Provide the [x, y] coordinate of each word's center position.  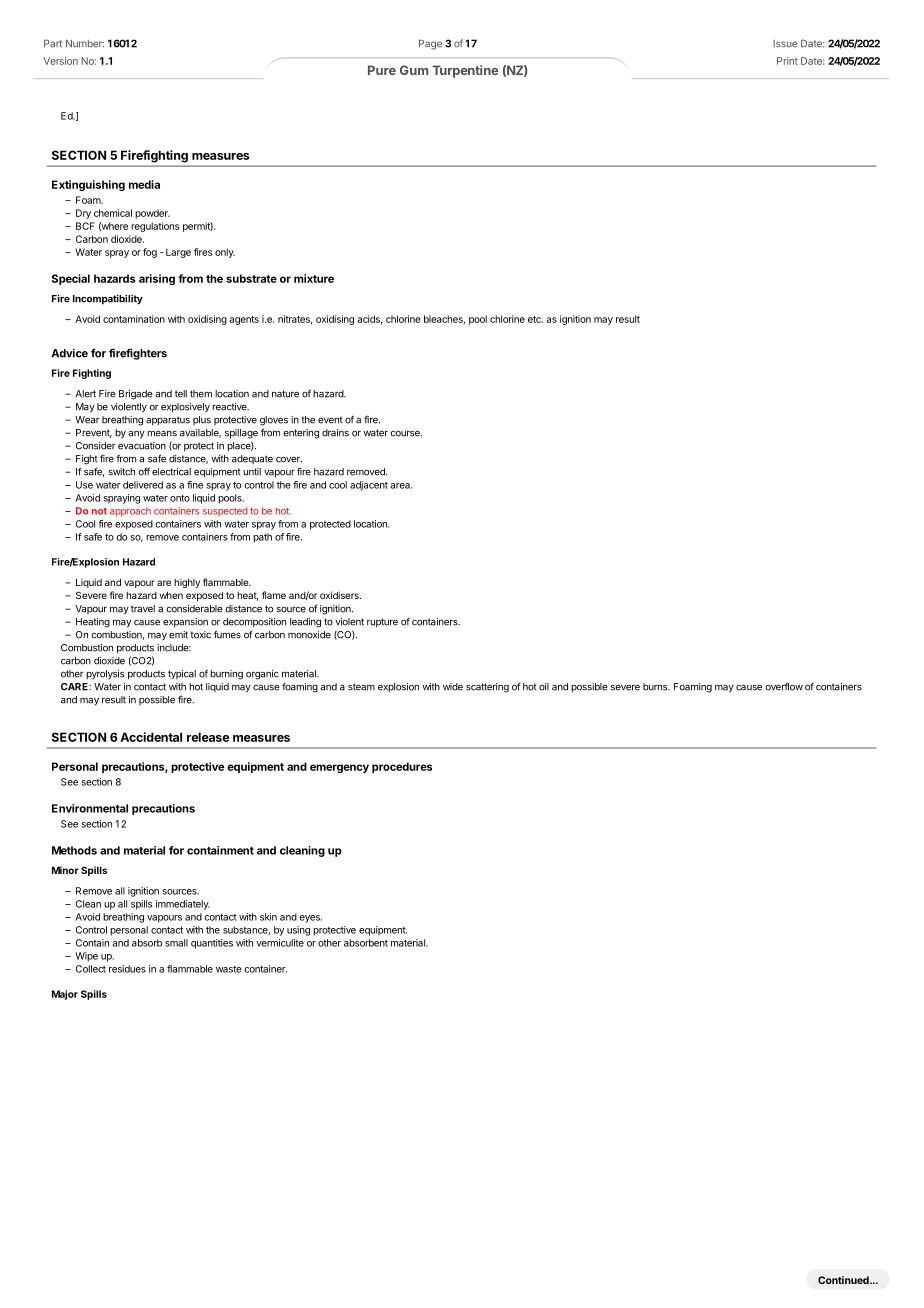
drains [335, 433]
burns [656, 687]
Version [61, 61]
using [298, 931]
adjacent [369, 486]
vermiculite [280, 943]
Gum [414, 70]
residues [127, 969]
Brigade [136, 395]
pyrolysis [105, 675]
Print [787, 61]
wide [453, 687]
